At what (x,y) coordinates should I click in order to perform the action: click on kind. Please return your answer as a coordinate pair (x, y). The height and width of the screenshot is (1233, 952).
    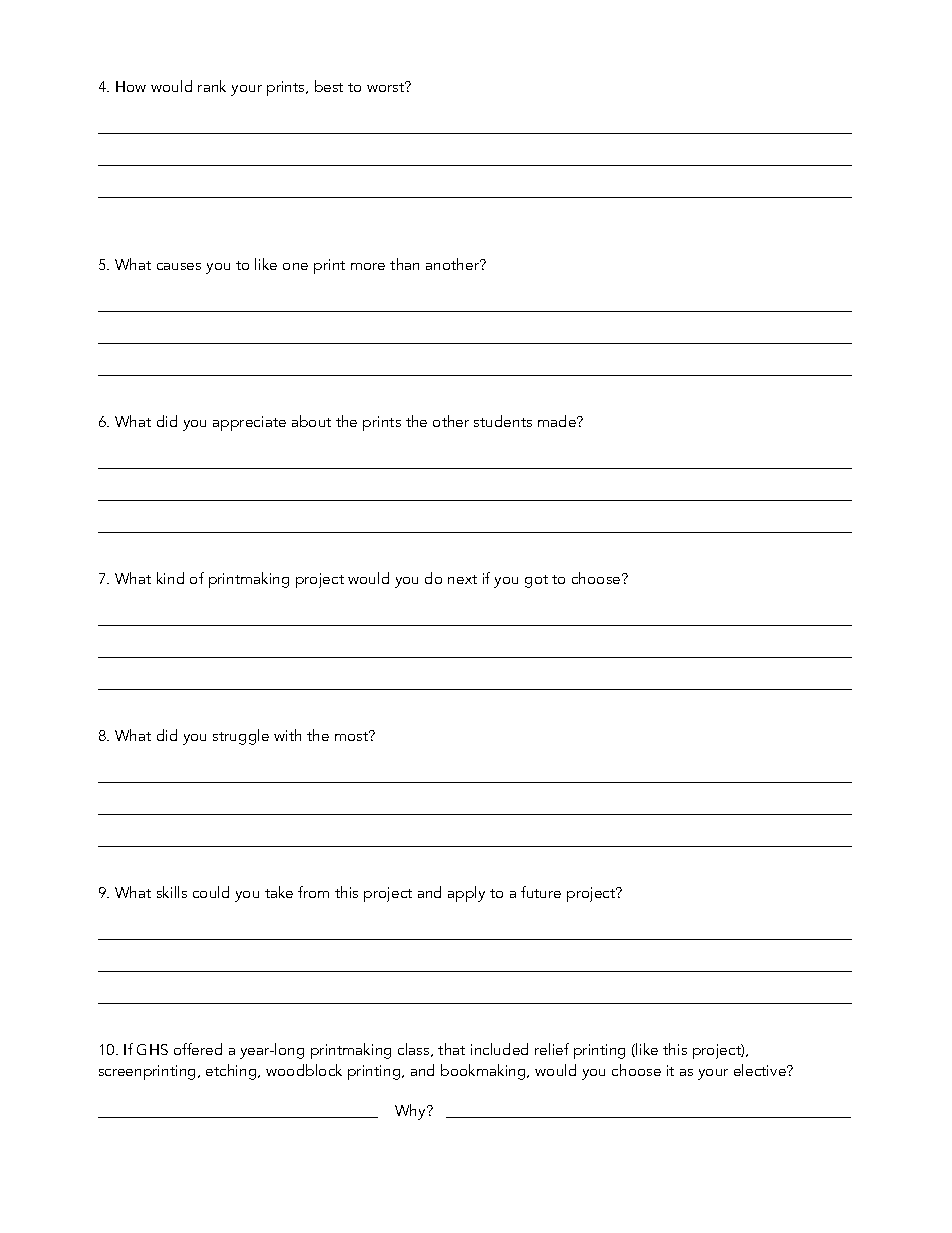
    Looking at the image, I should click on (170, 578).
